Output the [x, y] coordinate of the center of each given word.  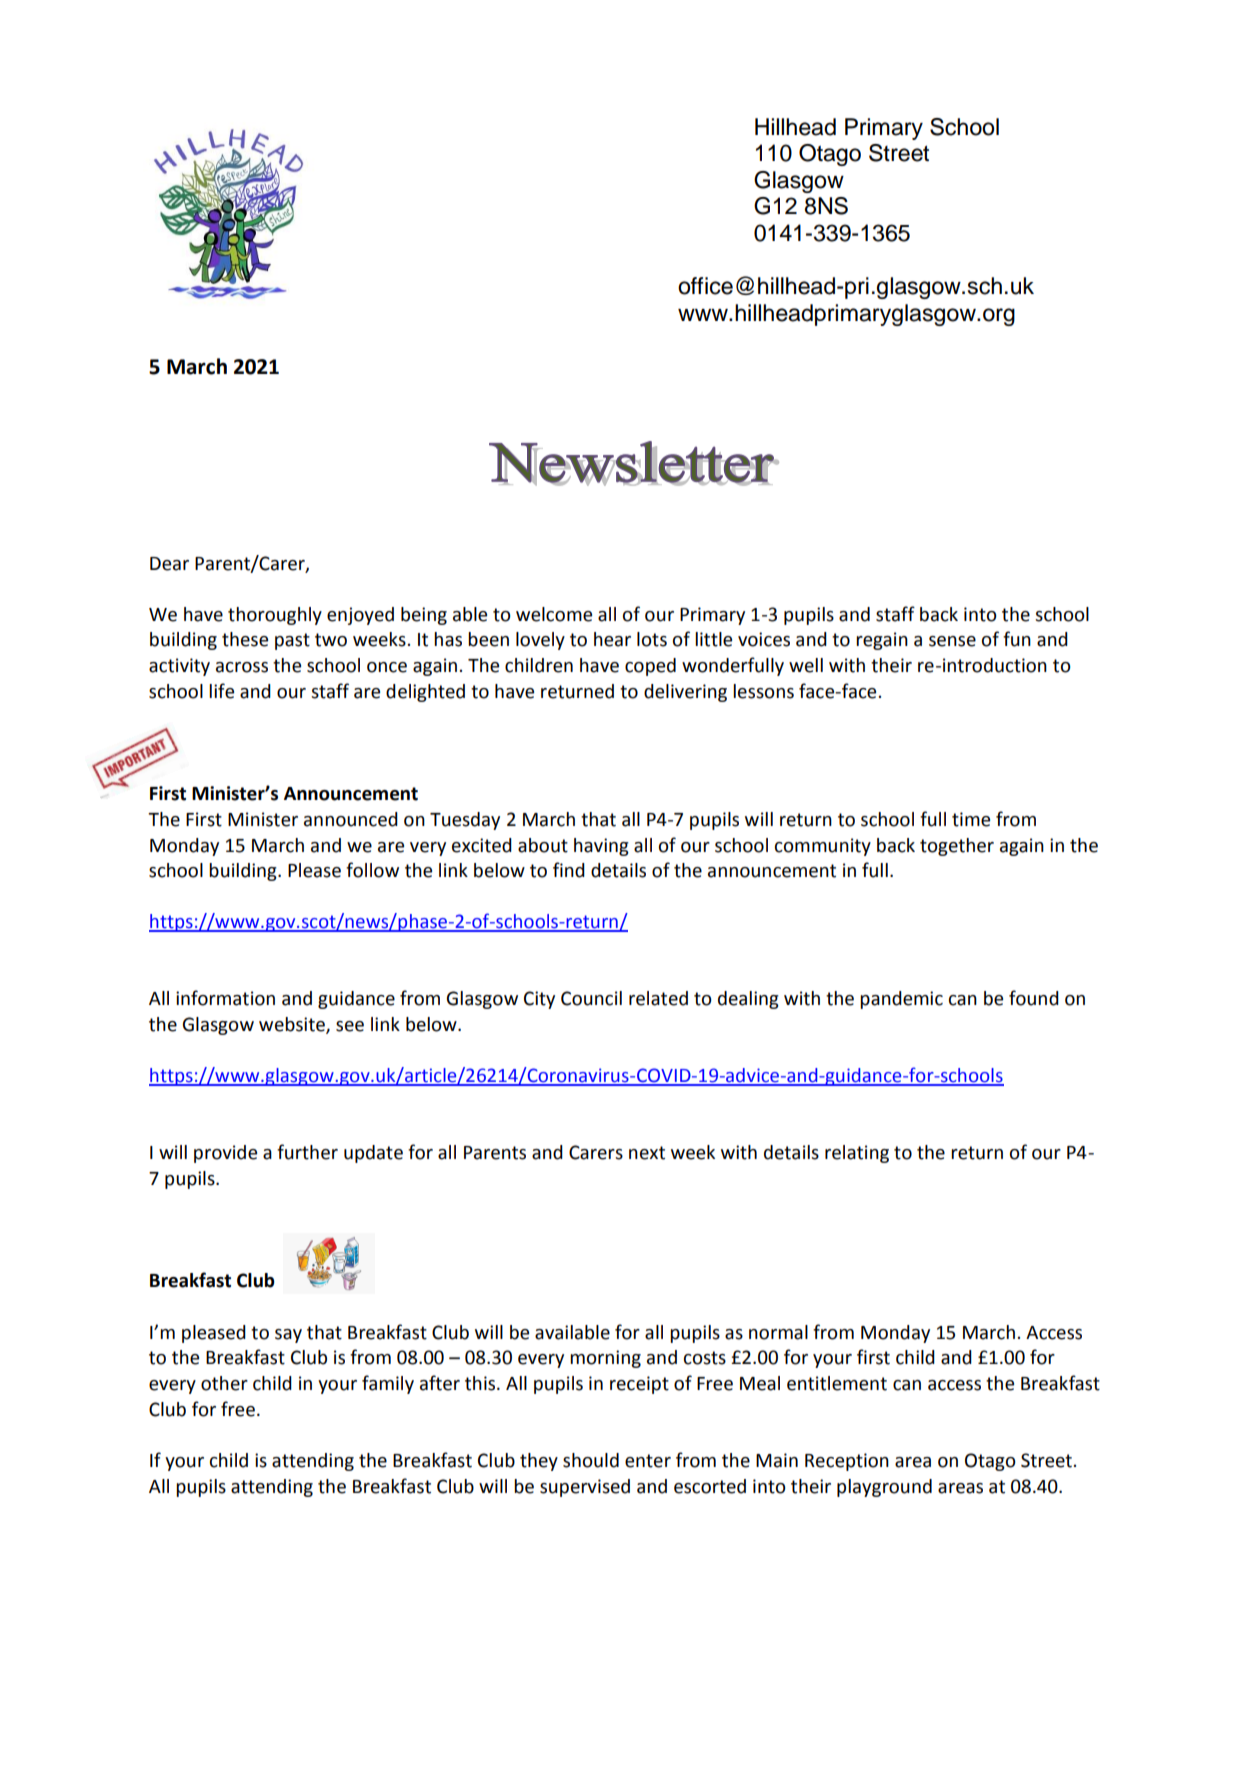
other [224, 1383]
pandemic [901, 1000]
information [225, 998]
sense [952, 641]
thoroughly [275, 616]
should [591, 1460]
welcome [554, 614]
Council [591, 998]
